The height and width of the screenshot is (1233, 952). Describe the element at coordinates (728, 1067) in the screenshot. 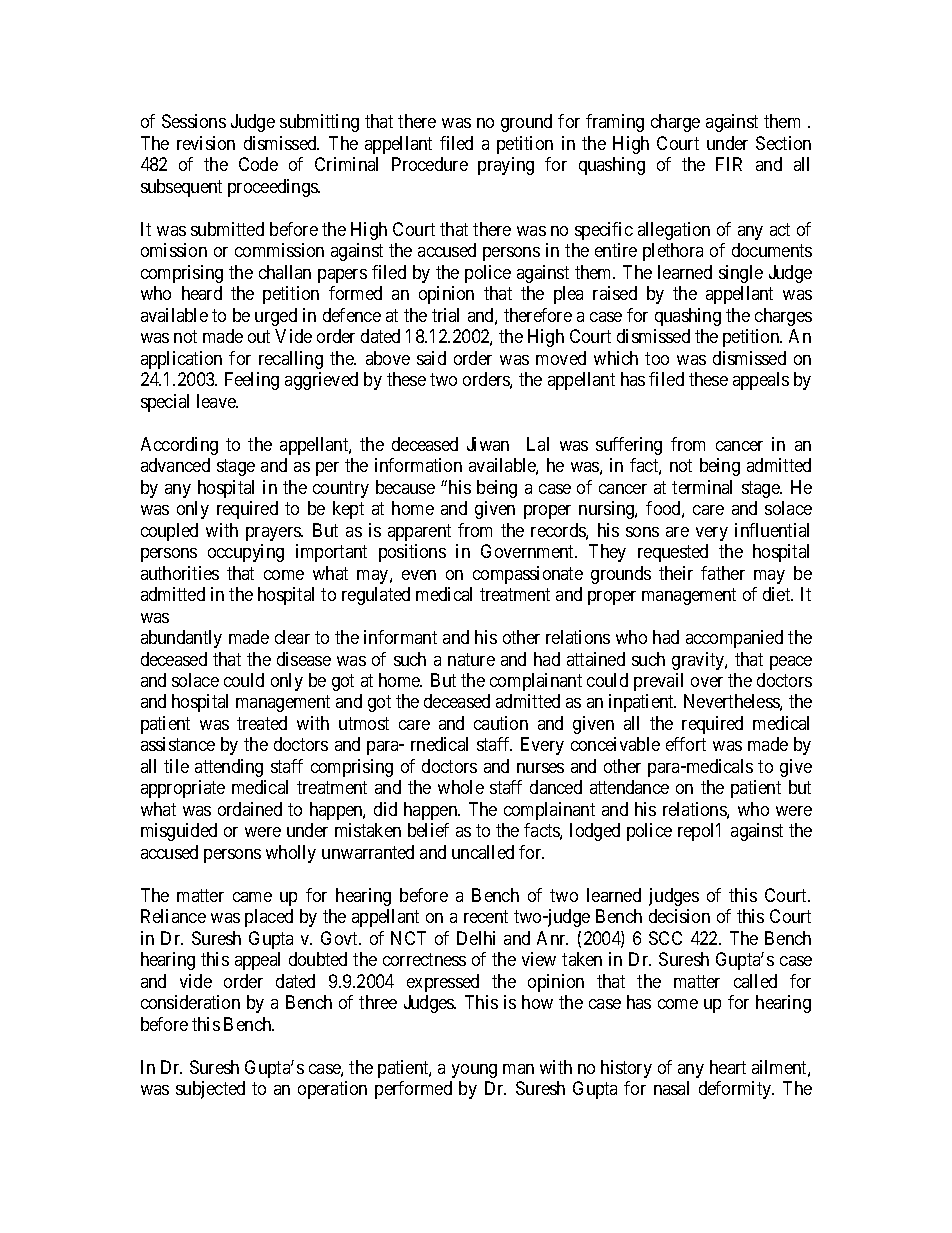

I see `heart` at that location.
